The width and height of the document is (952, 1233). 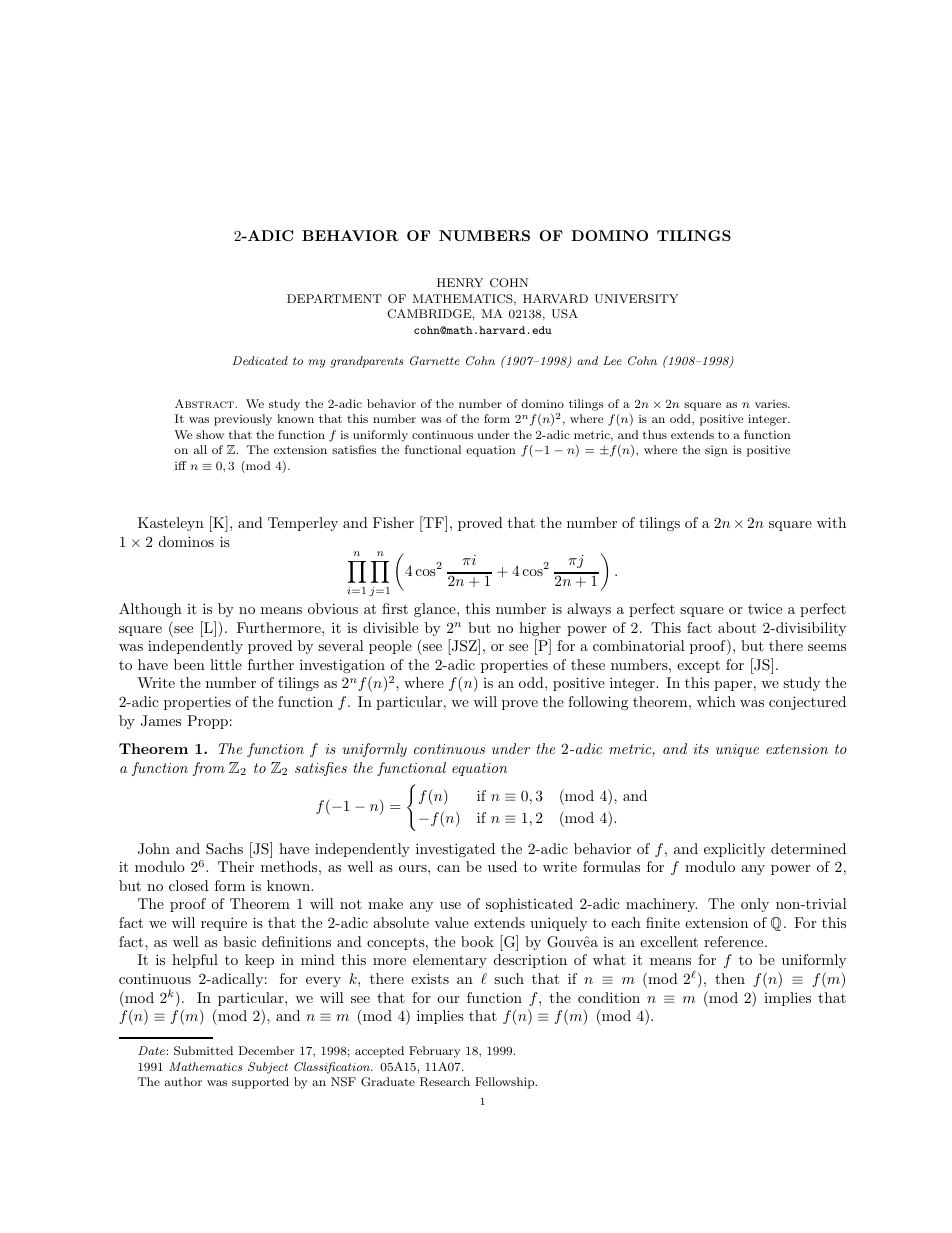 What do you see at coordinates (224, 849) in the document?
I see `Sachs` at bounding box center [224, 849].
